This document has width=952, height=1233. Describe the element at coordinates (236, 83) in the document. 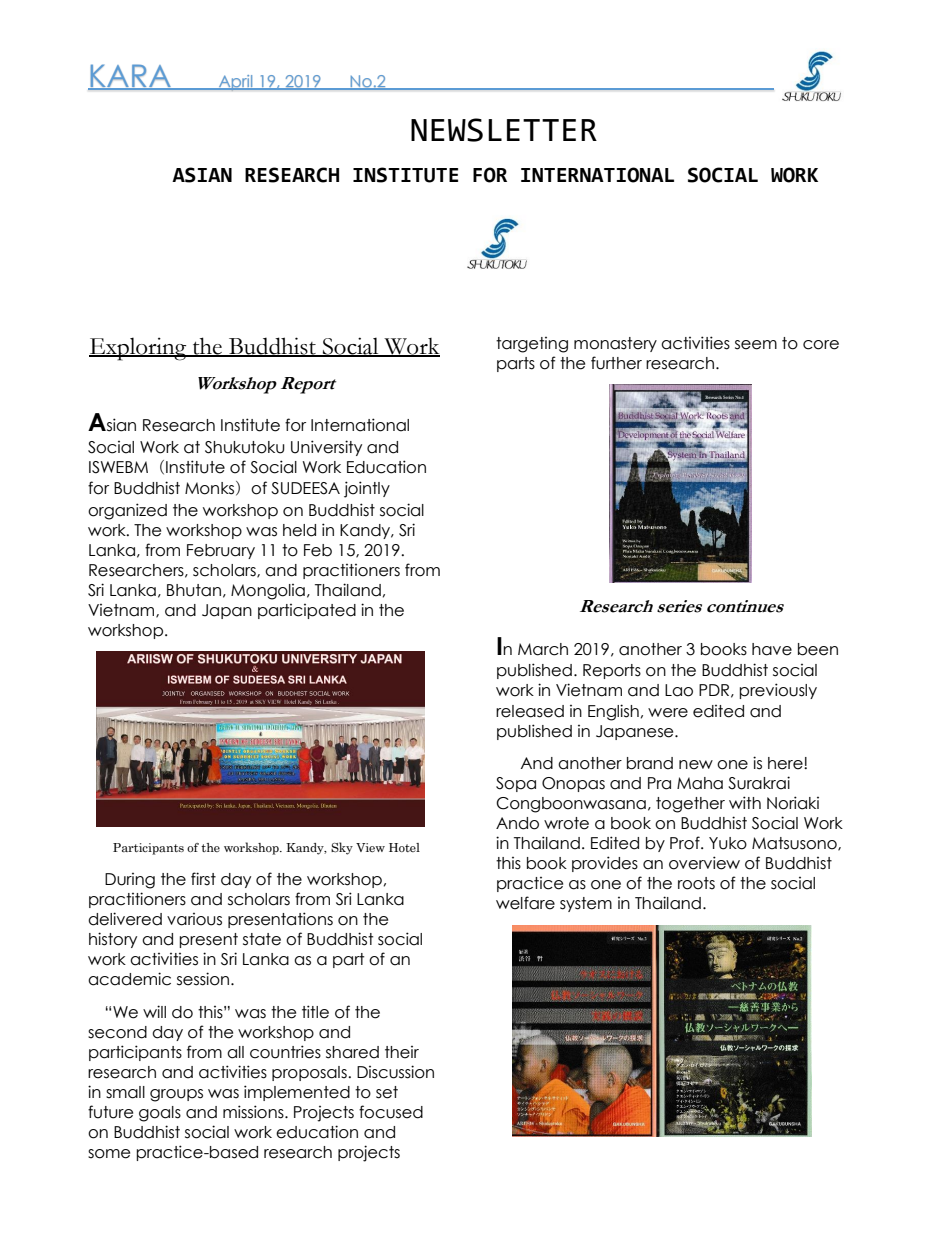

I see `April` at that location.
